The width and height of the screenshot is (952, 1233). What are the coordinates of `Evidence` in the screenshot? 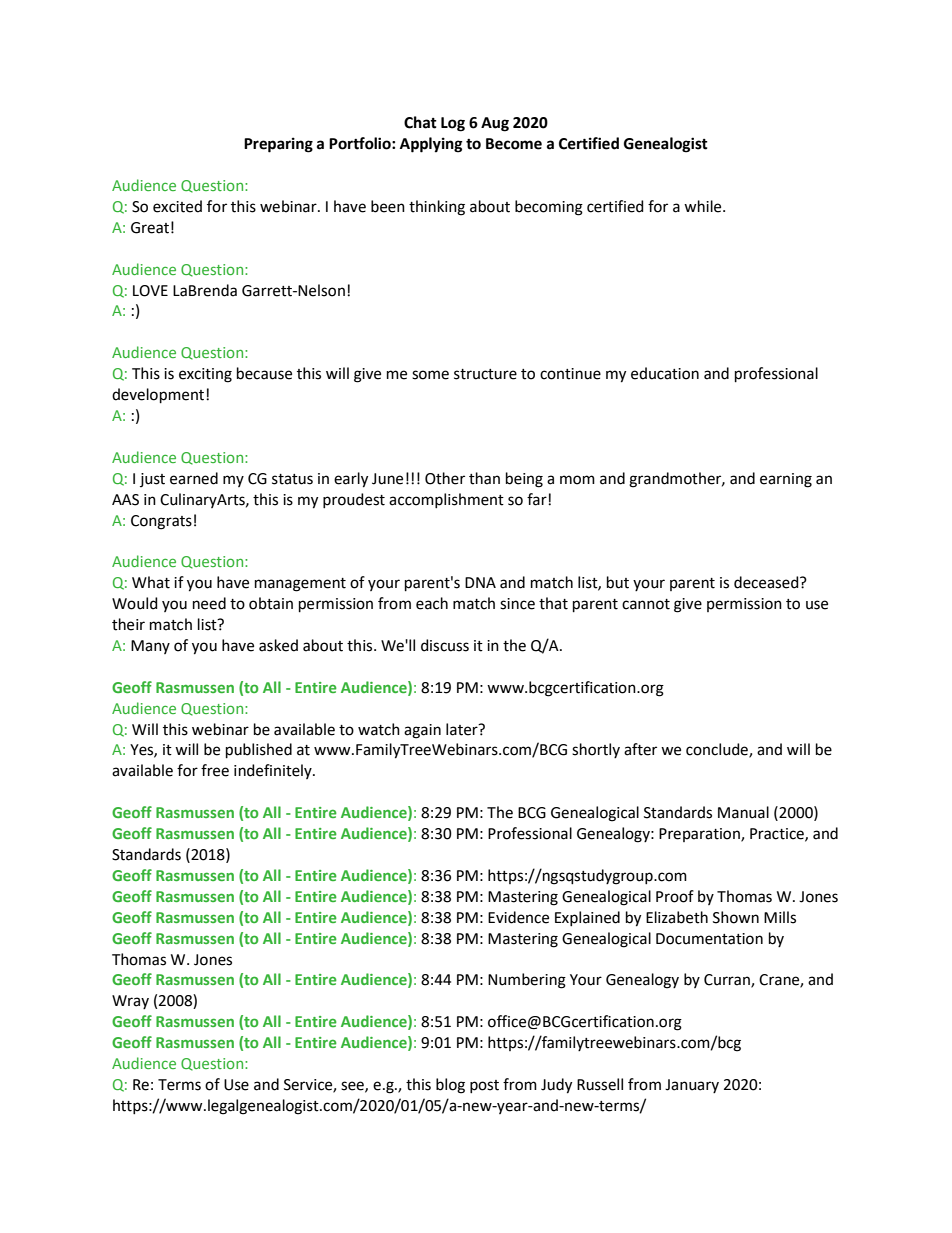 It's located at (518, 917).
